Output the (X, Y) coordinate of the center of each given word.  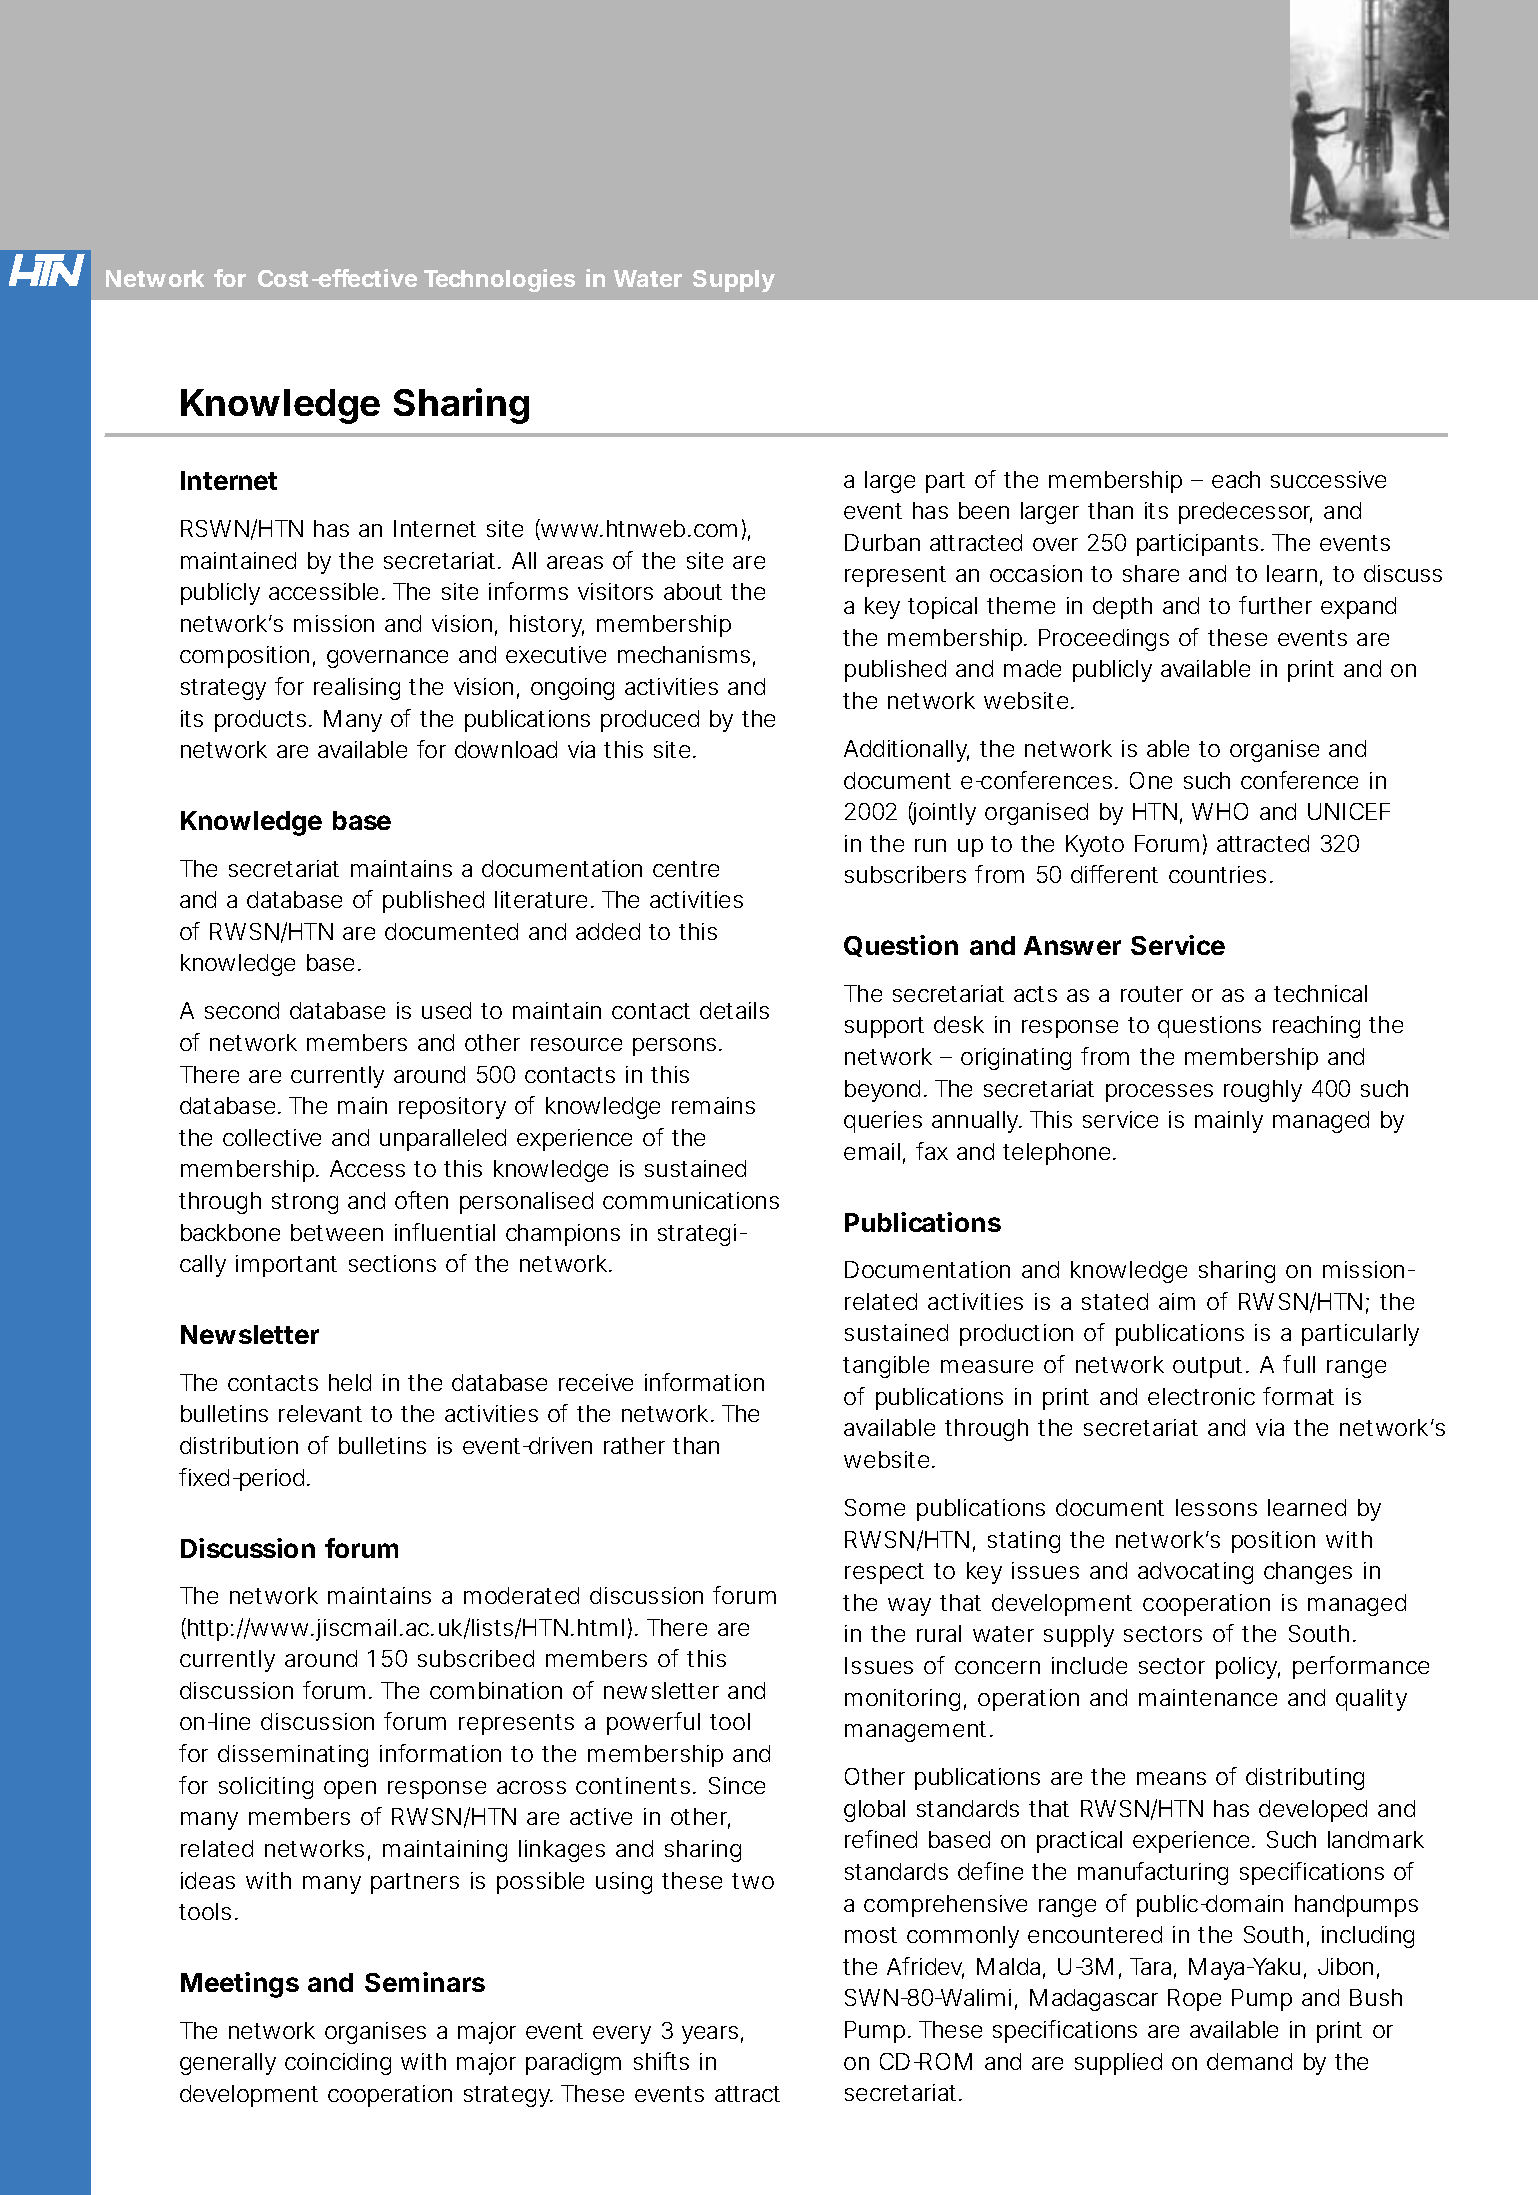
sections (392, 1263)
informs (528, 591)
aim (1177, 1301)
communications (691, 1200)
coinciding (338, 2064)
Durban (882, 542)
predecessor (1245, 513)
